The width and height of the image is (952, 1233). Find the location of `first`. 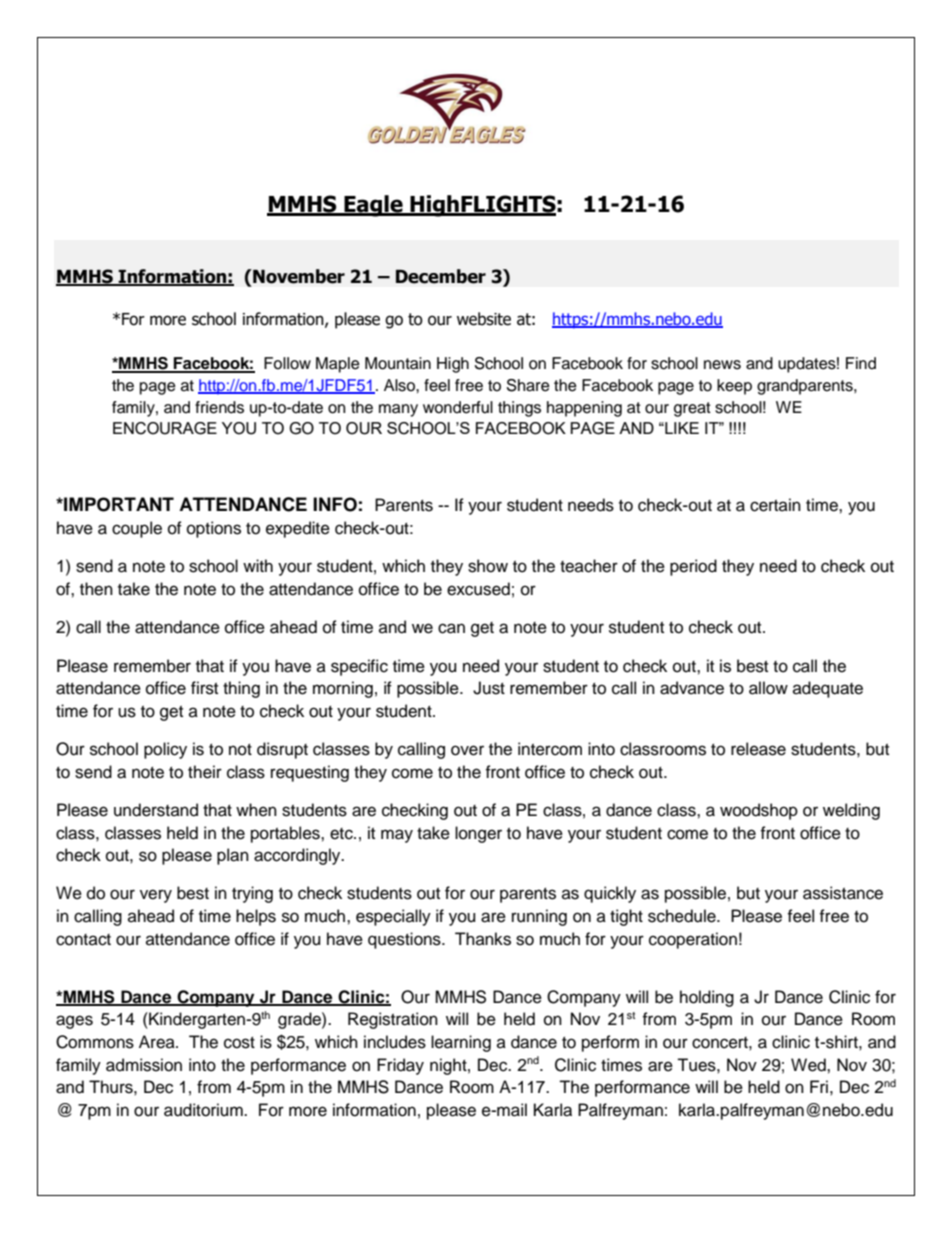

first is located at coordinates (204, 688).
